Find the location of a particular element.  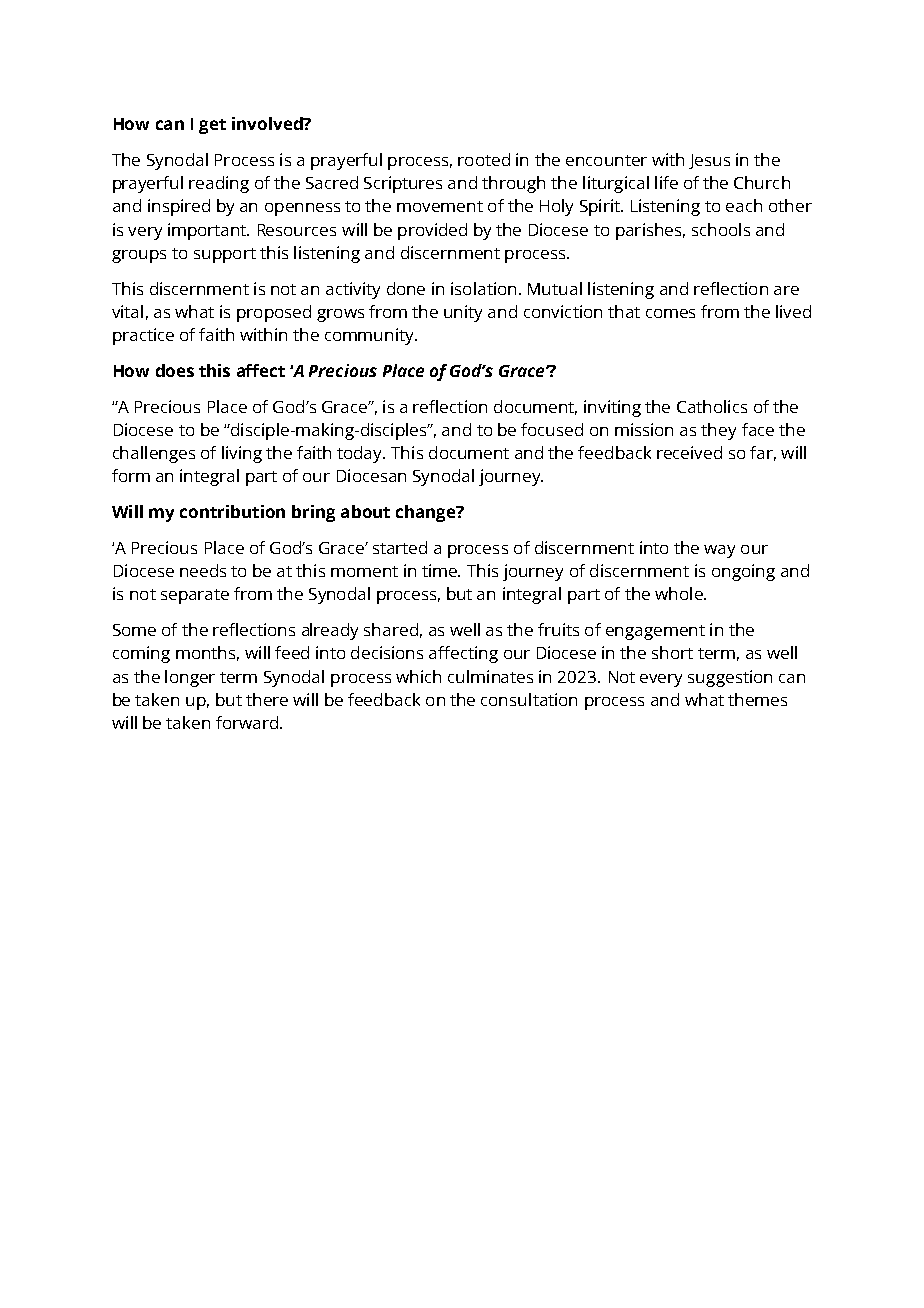

needs is located at coordinates (203, 570).
